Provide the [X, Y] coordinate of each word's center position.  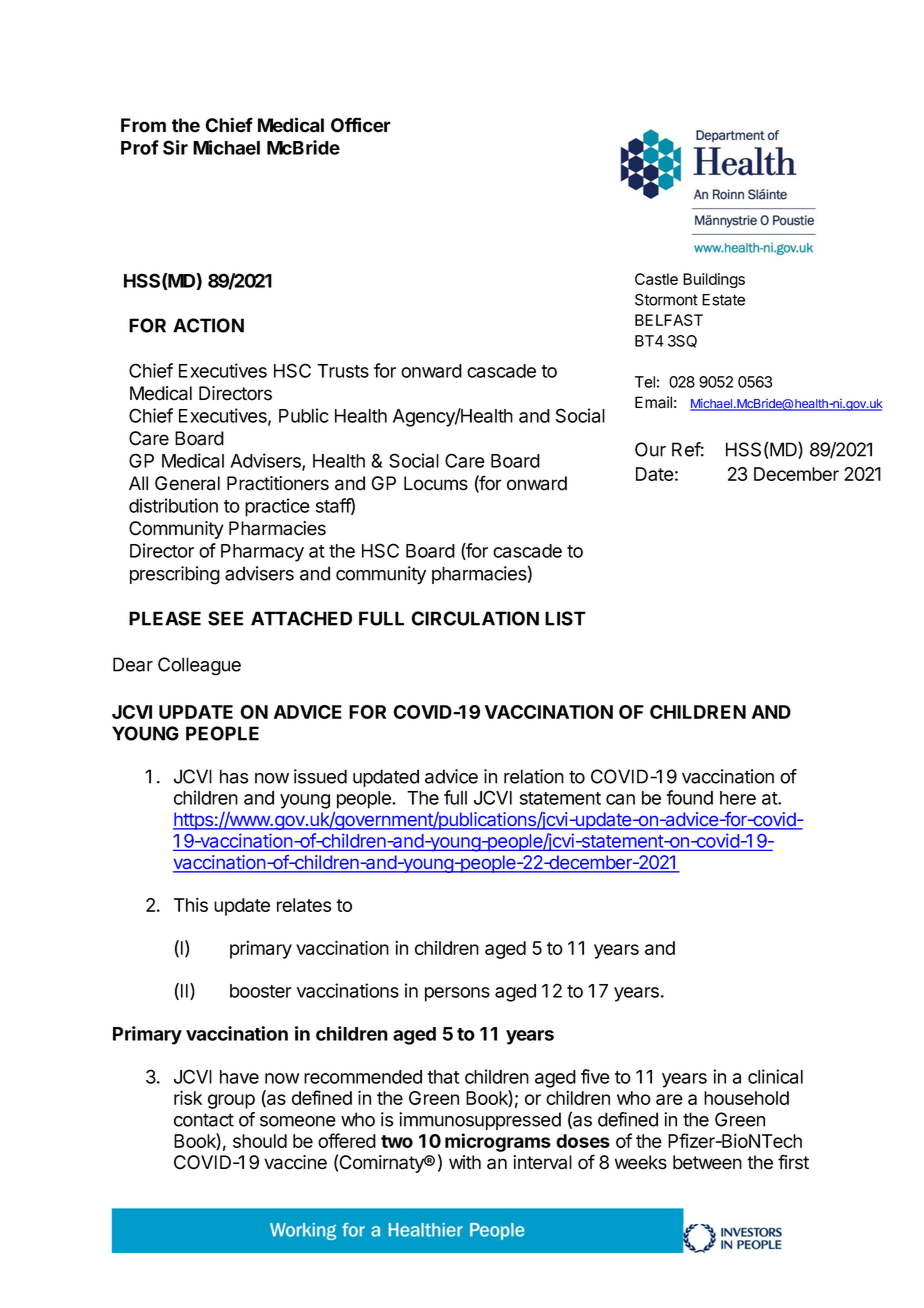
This [191, 904]
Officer [361, 125]
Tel [645, 382]
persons [457, 994]
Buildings [714, 280]
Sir [175, 147]
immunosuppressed [480, 1121]
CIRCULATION [475, 618]
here [738, 798]
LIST [565, 618]
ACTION [208, 325]
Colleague [199, 666]
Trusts [343, 371]
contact [204, 1120]
